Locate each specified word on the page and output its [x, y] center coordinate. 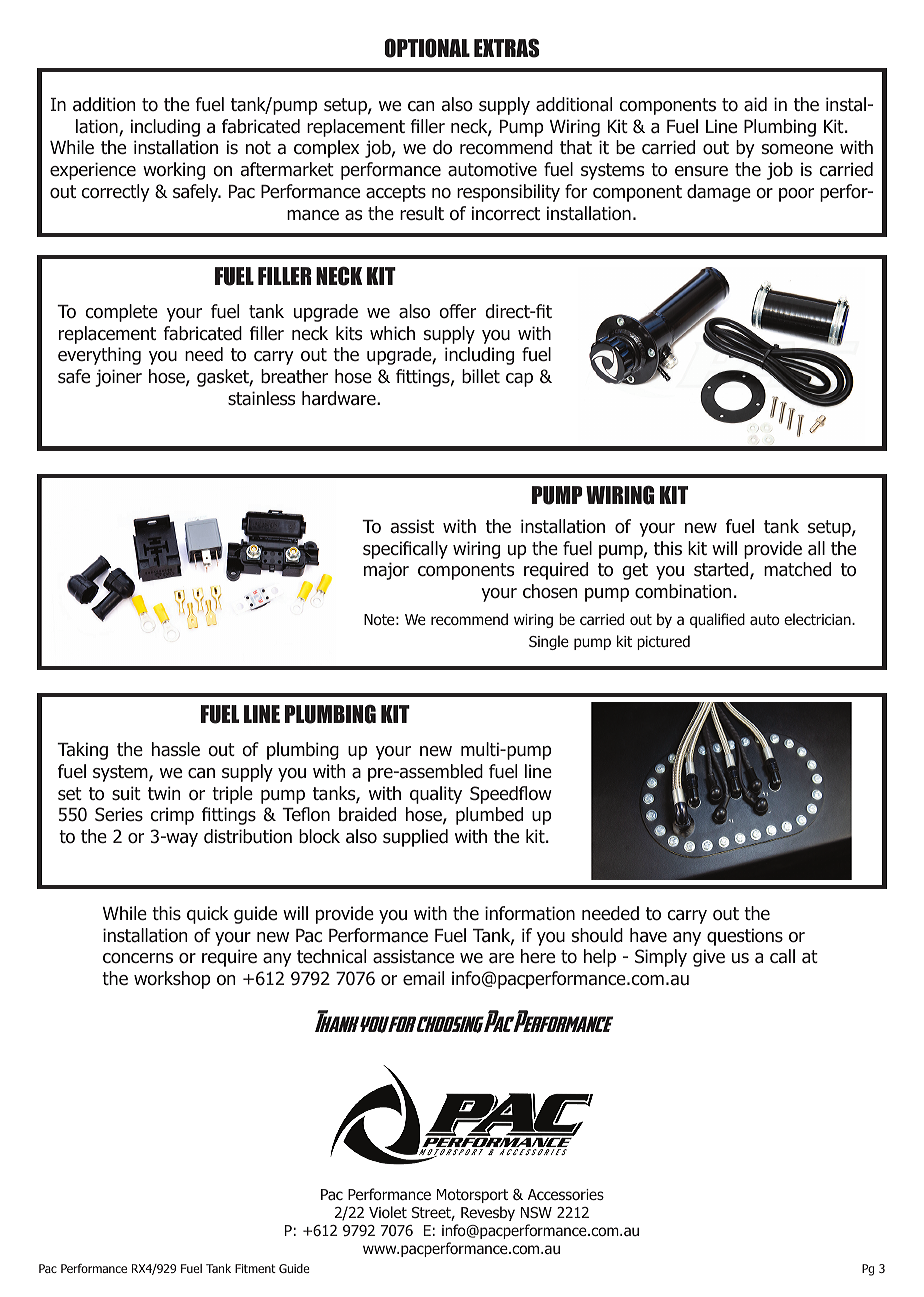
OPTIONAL [427, 48]
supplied [415, 838]
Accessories [566, 1194]
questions [745, 937]
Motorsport [472, 1196]
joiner [118, 378]
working [174, 171]
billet [481, 376]
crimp [172, 816]
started [722, 570]
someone [797, 149]
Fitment [255, 1268]
